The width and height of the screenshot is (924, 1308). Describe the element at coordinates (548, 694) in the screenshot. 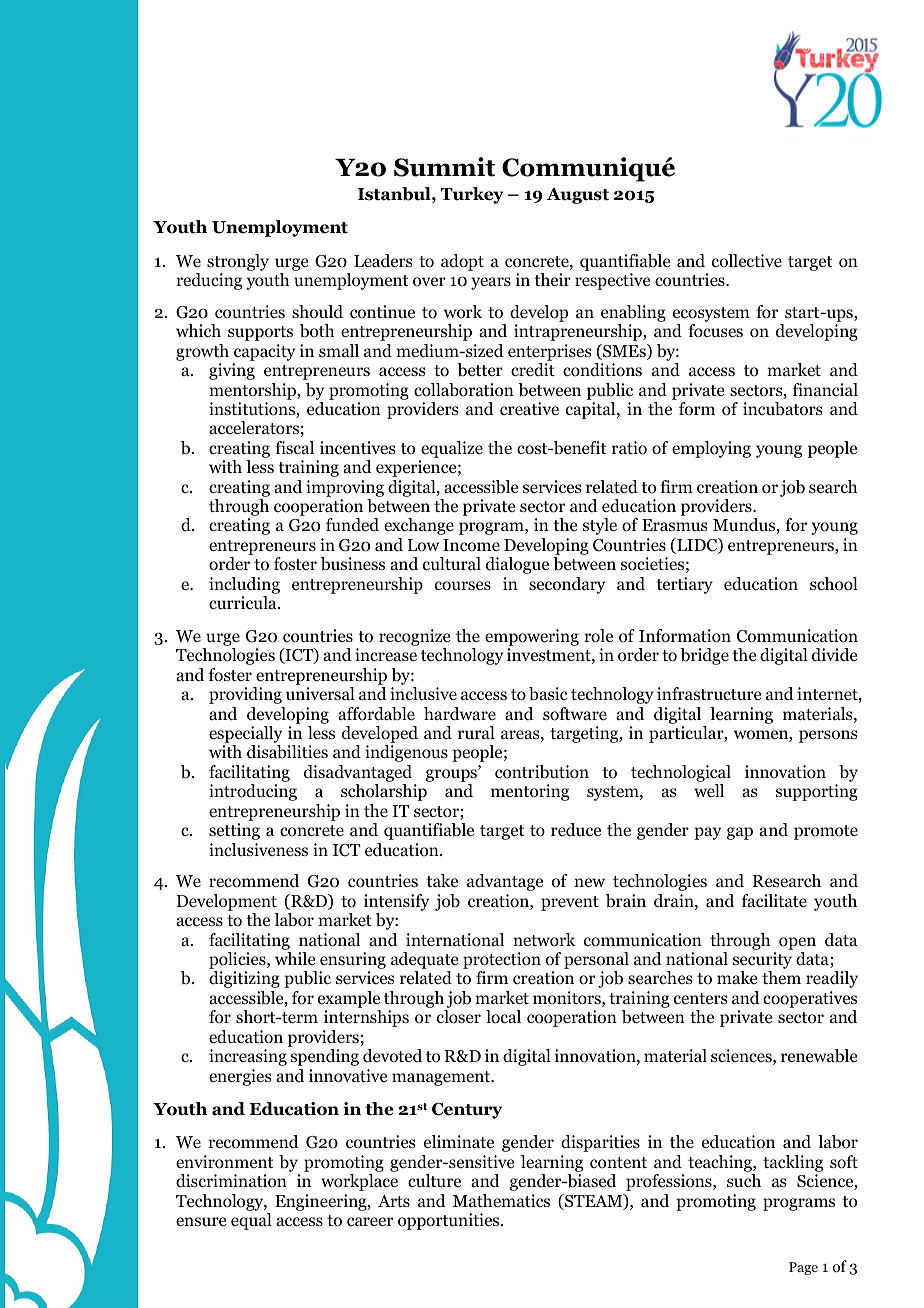

I see `basic` at that location.
